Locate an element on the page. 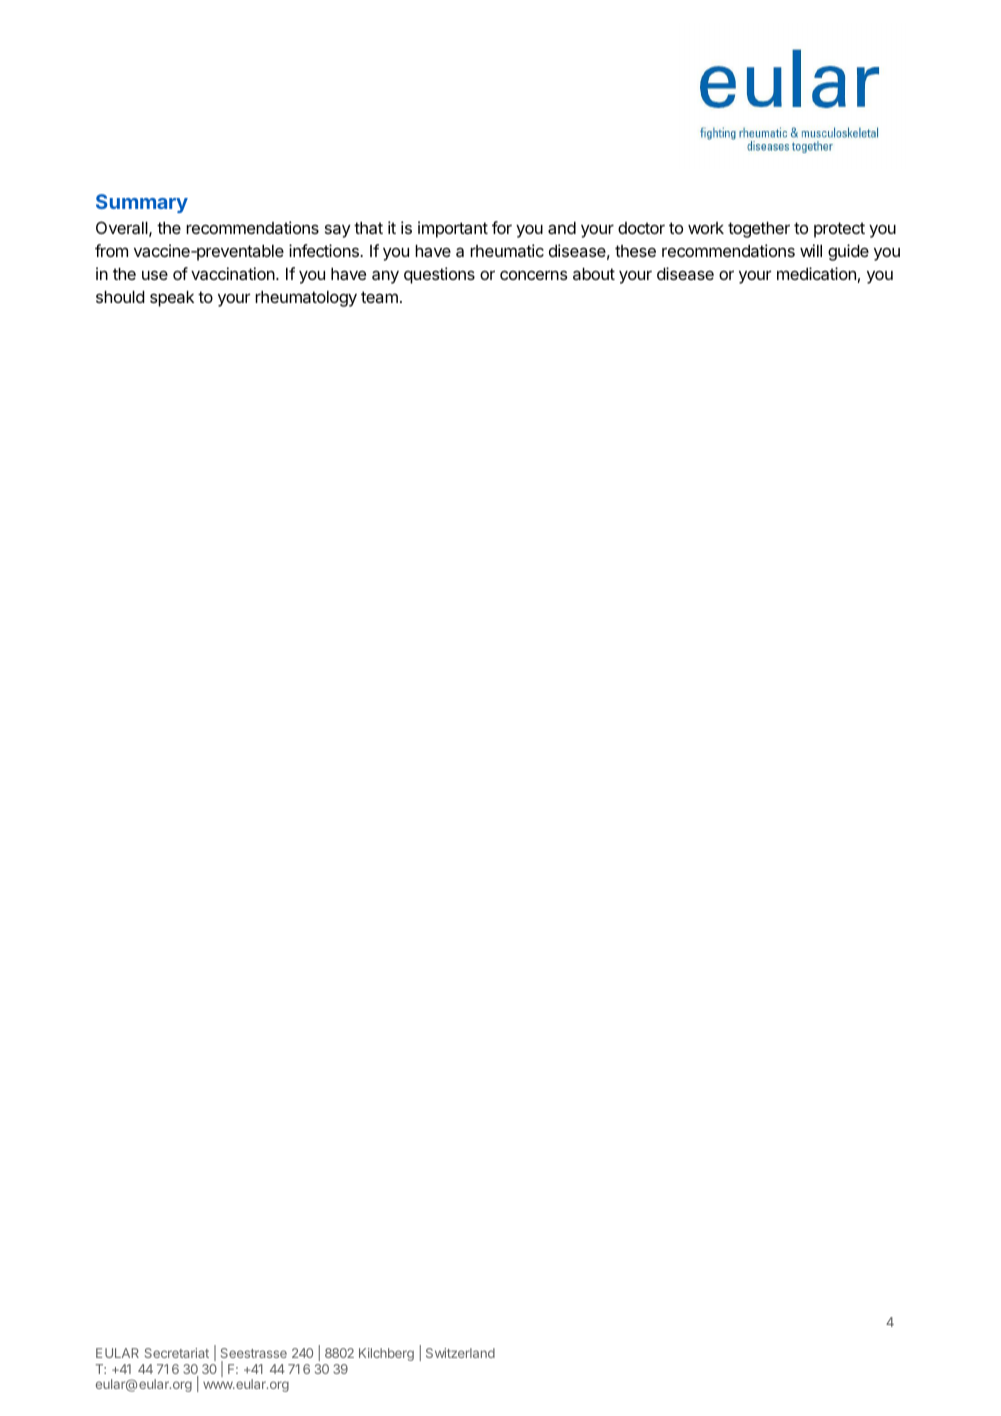  Switzerland is located at coordinates (460, 1353).
